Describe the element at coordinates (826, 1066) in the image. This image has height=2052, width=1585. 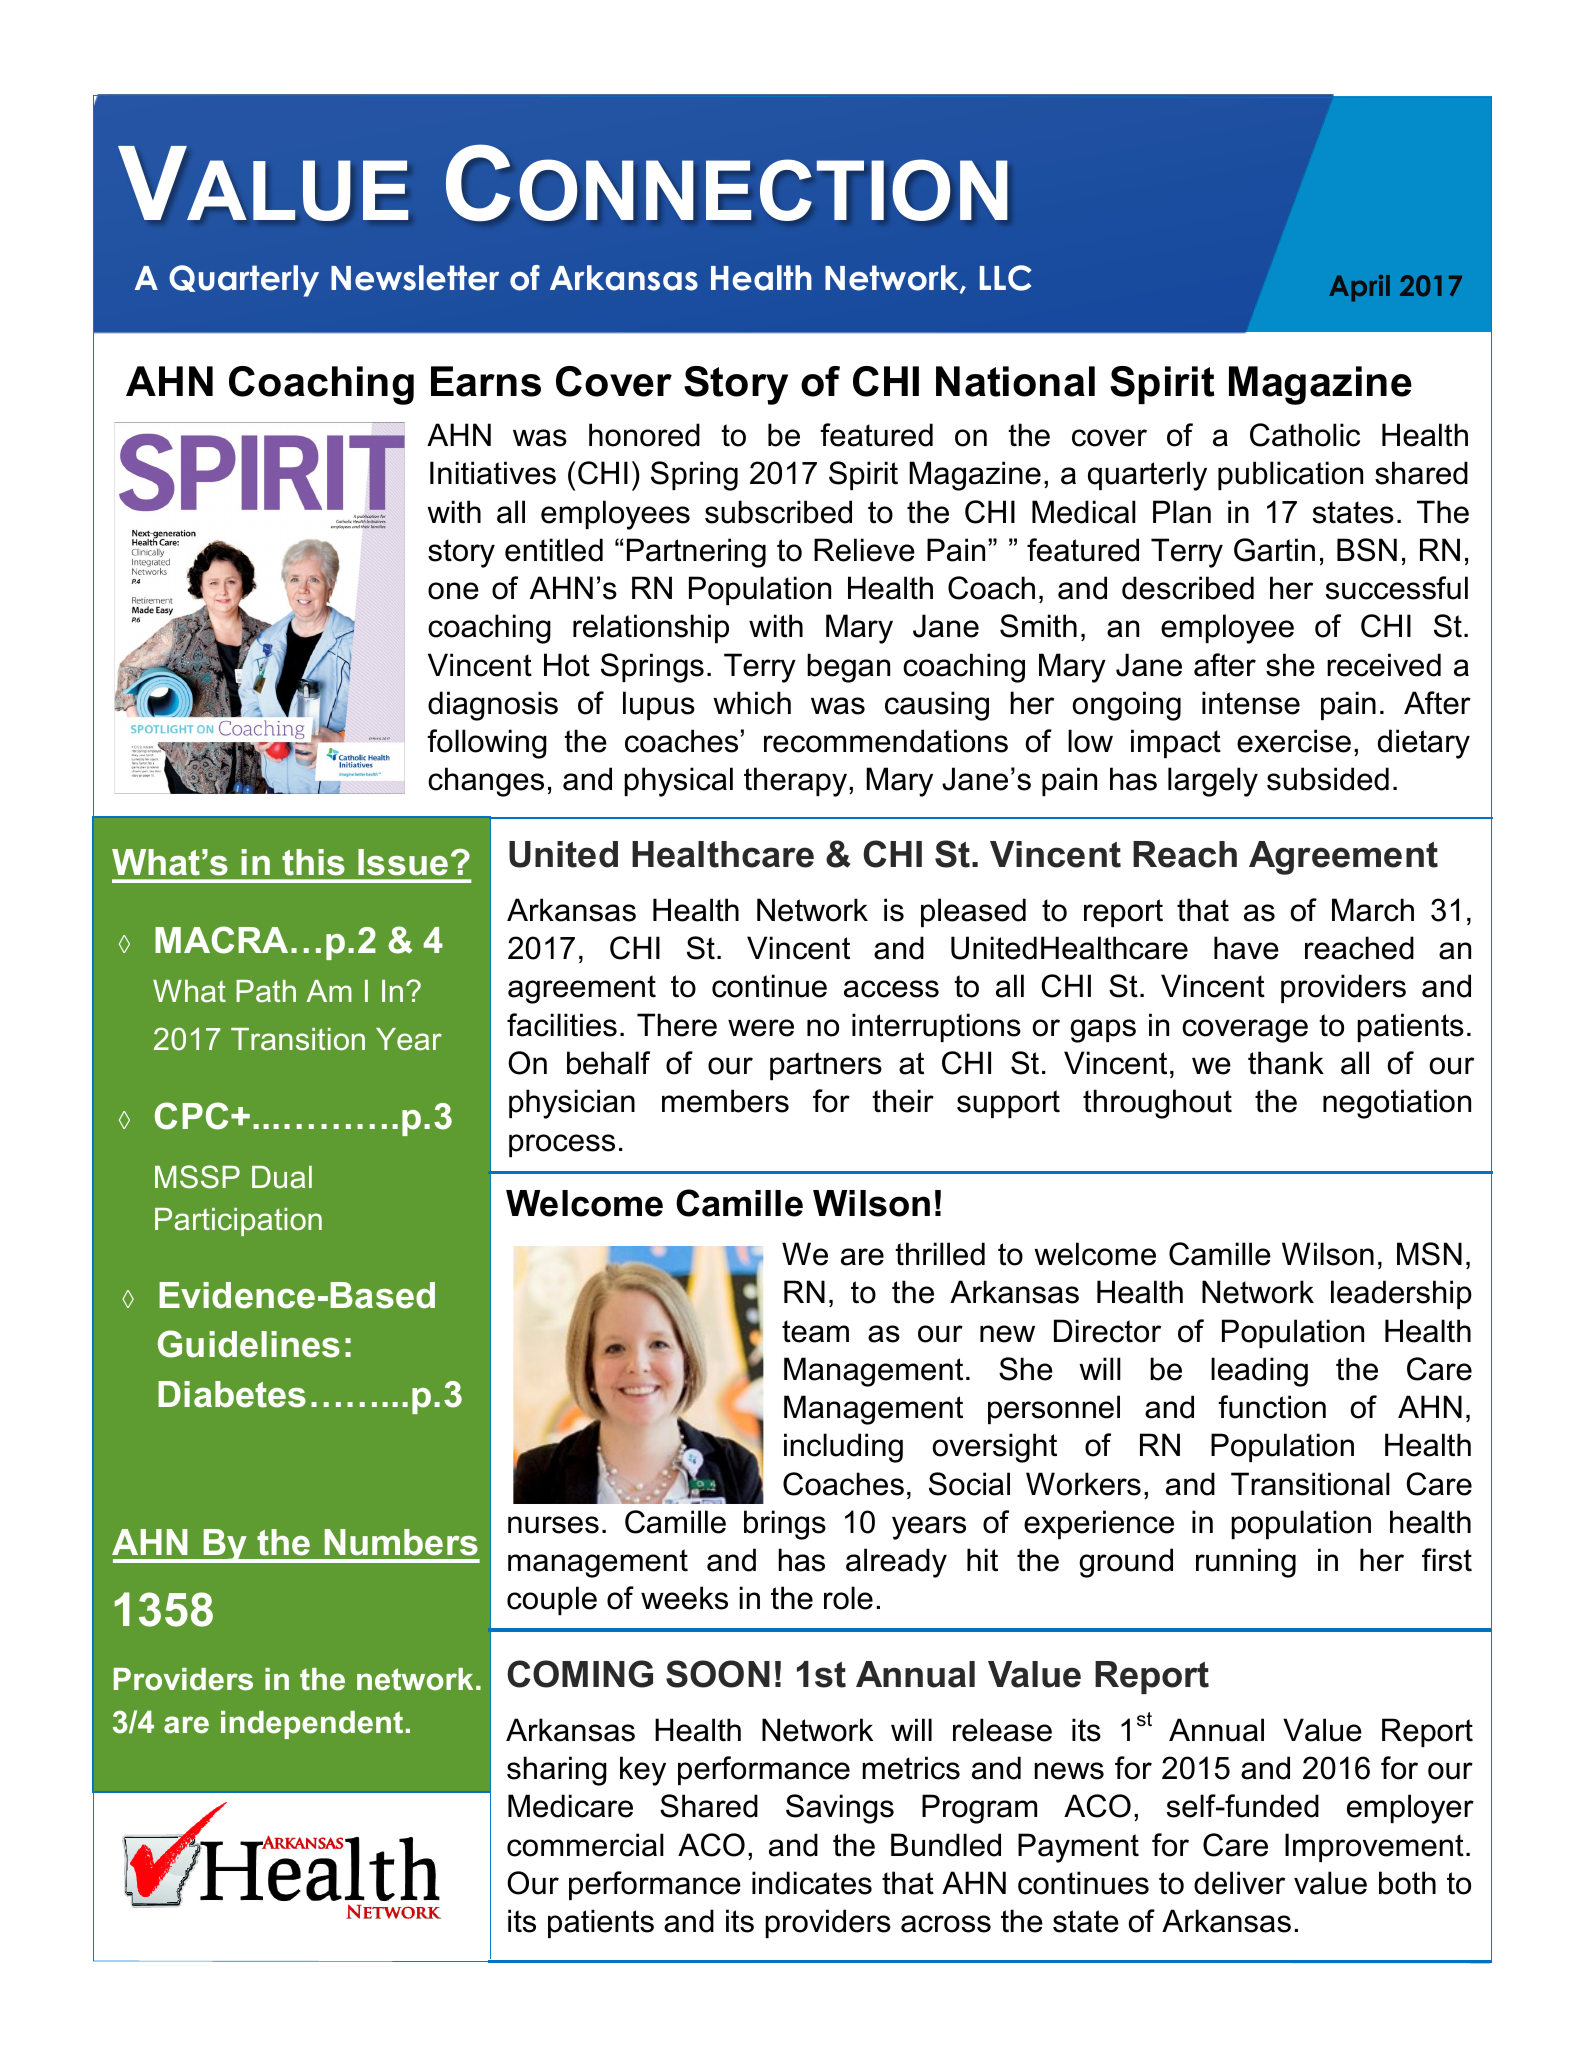
I see `partners` at that location.
